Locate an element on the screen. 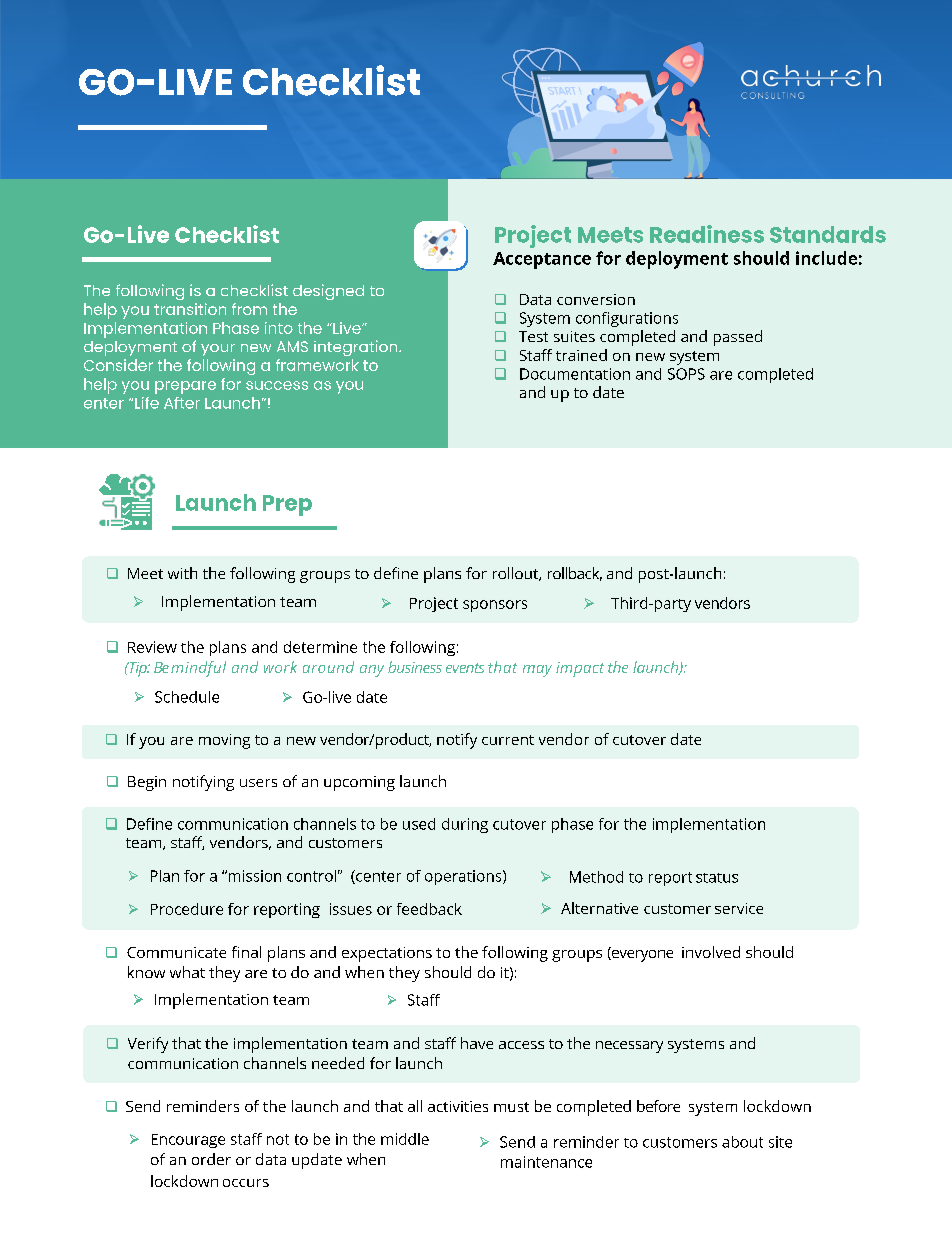  transition is located at coordinates (190, 309).
